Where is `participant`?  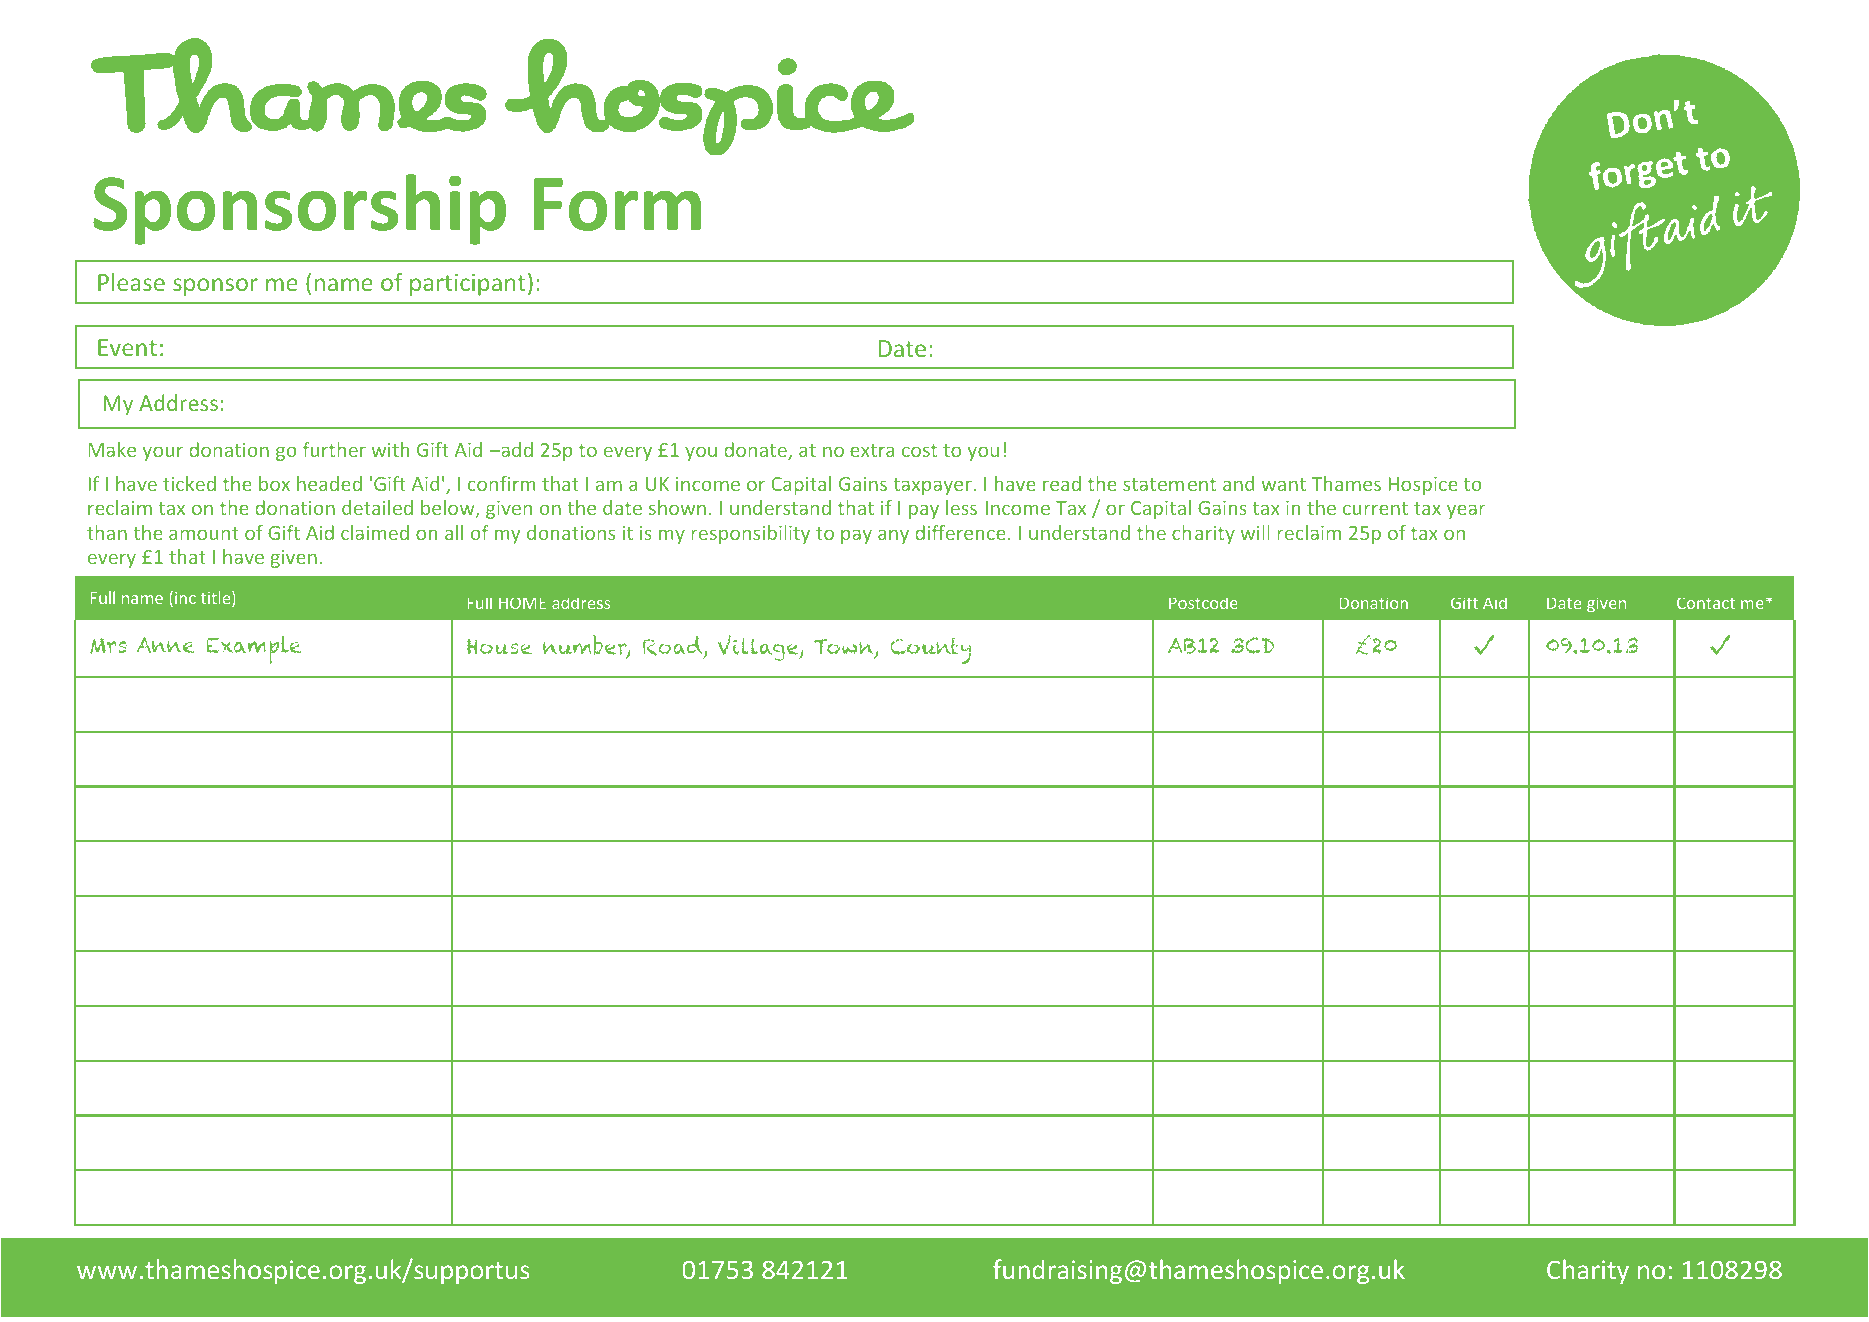
participant is located at coordinates (468, 285).
